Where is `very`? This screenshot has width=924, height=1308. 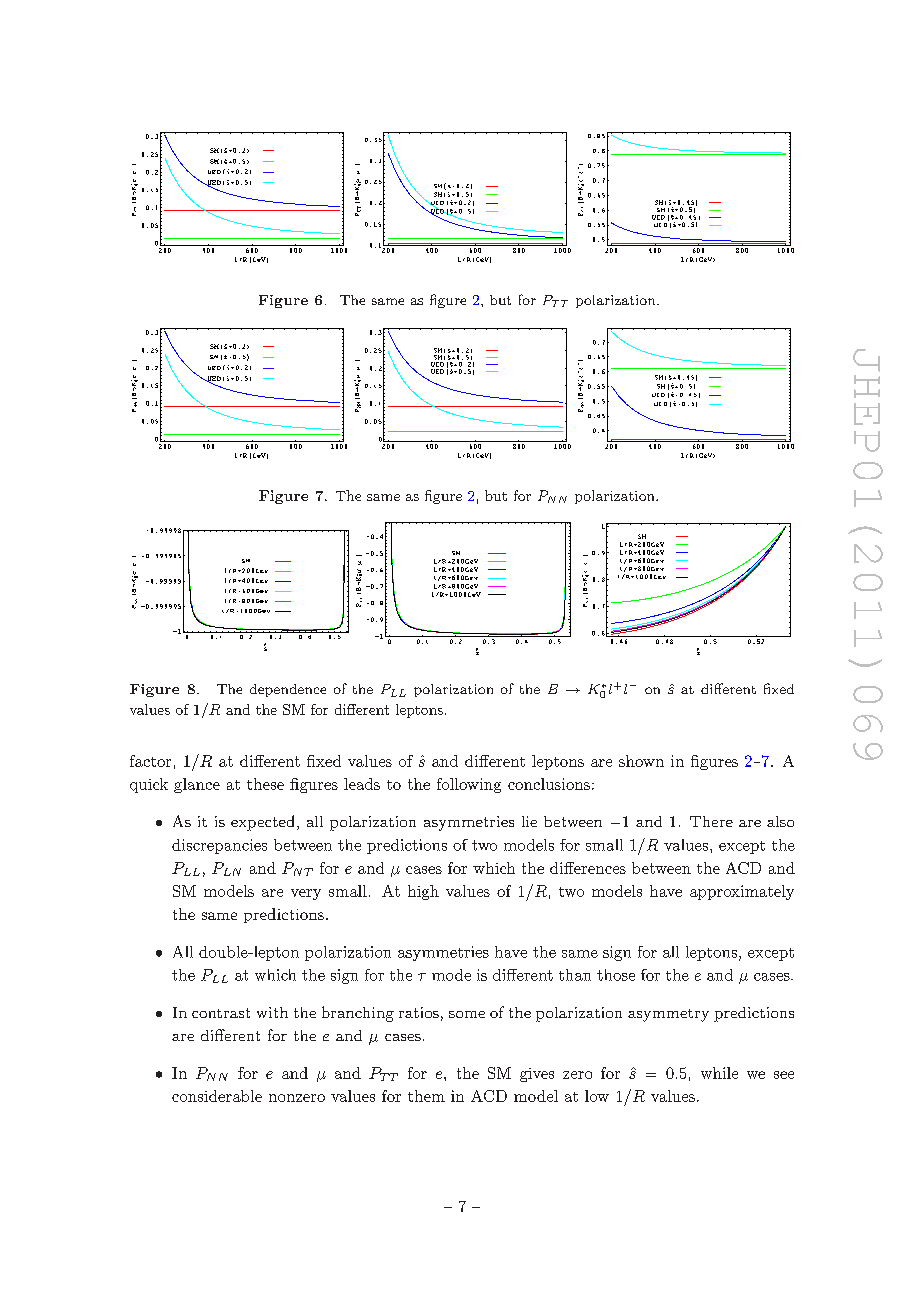 very is located at coordinates (306, 894).
